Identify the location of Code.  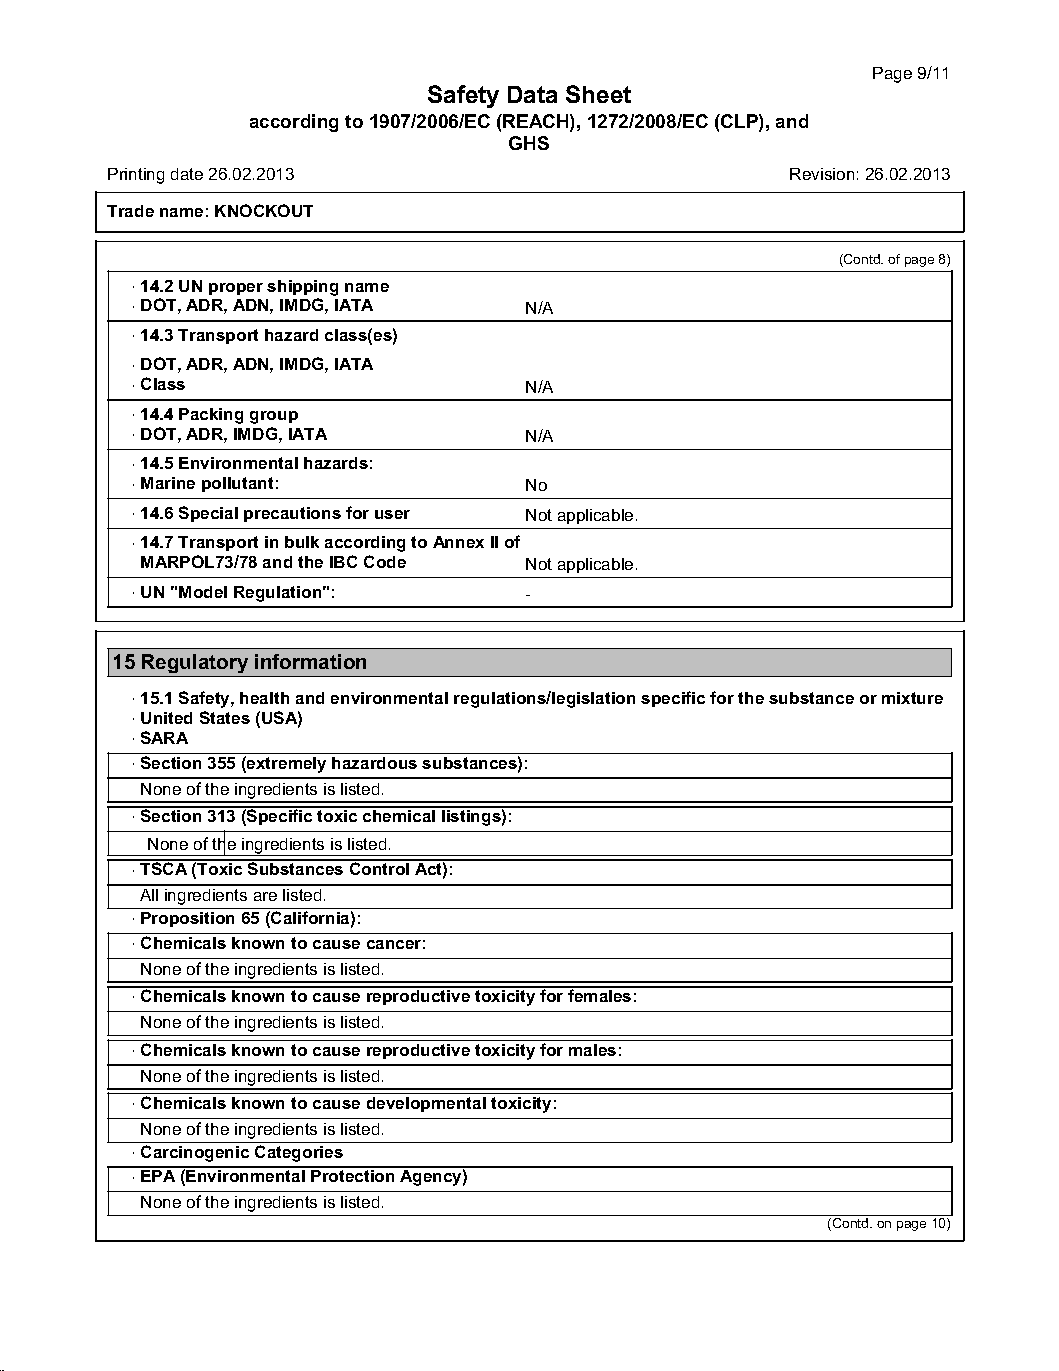
(385, 561).
